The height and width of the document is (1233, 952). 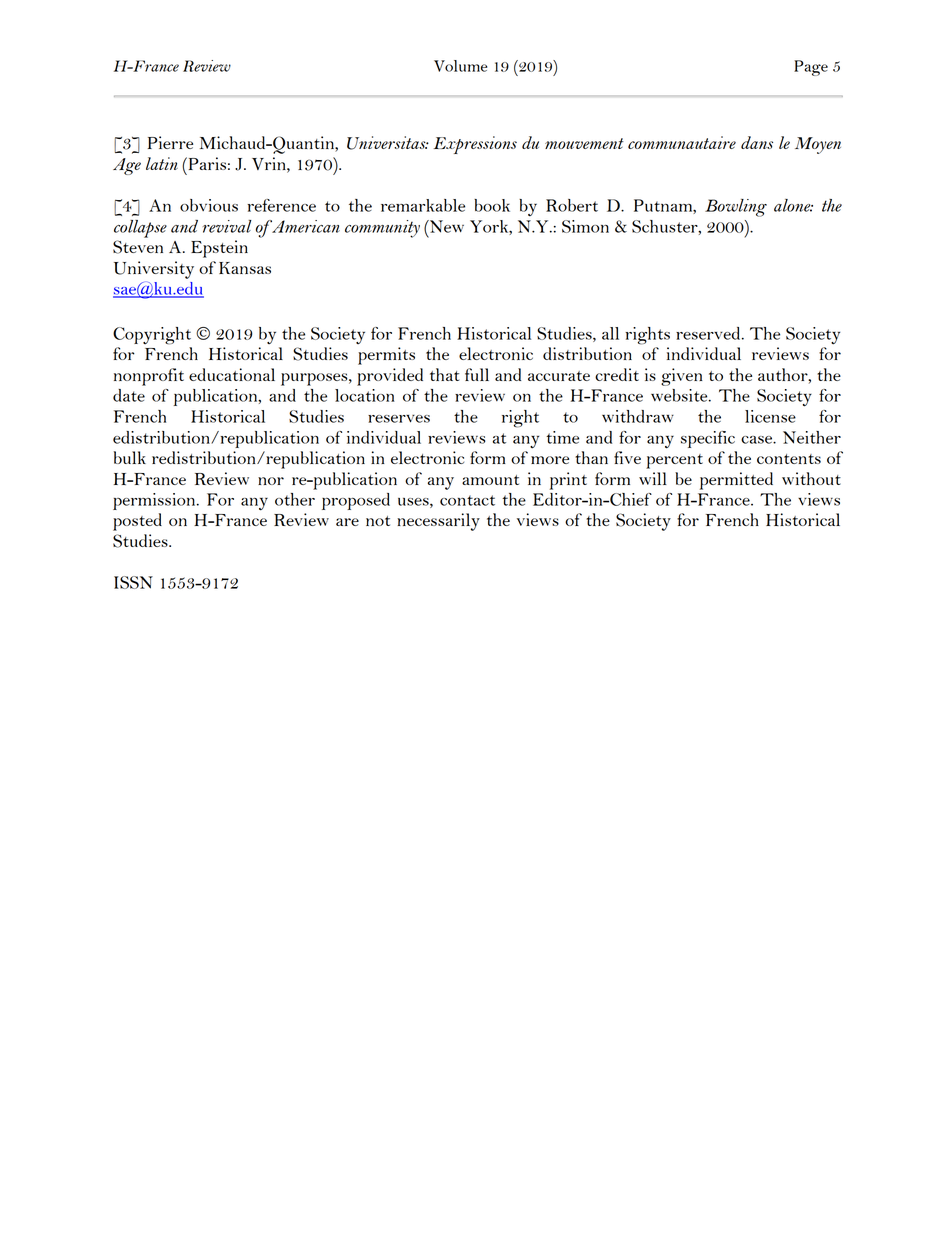 I want to click on ISSN, so click(x=133, y=582).
